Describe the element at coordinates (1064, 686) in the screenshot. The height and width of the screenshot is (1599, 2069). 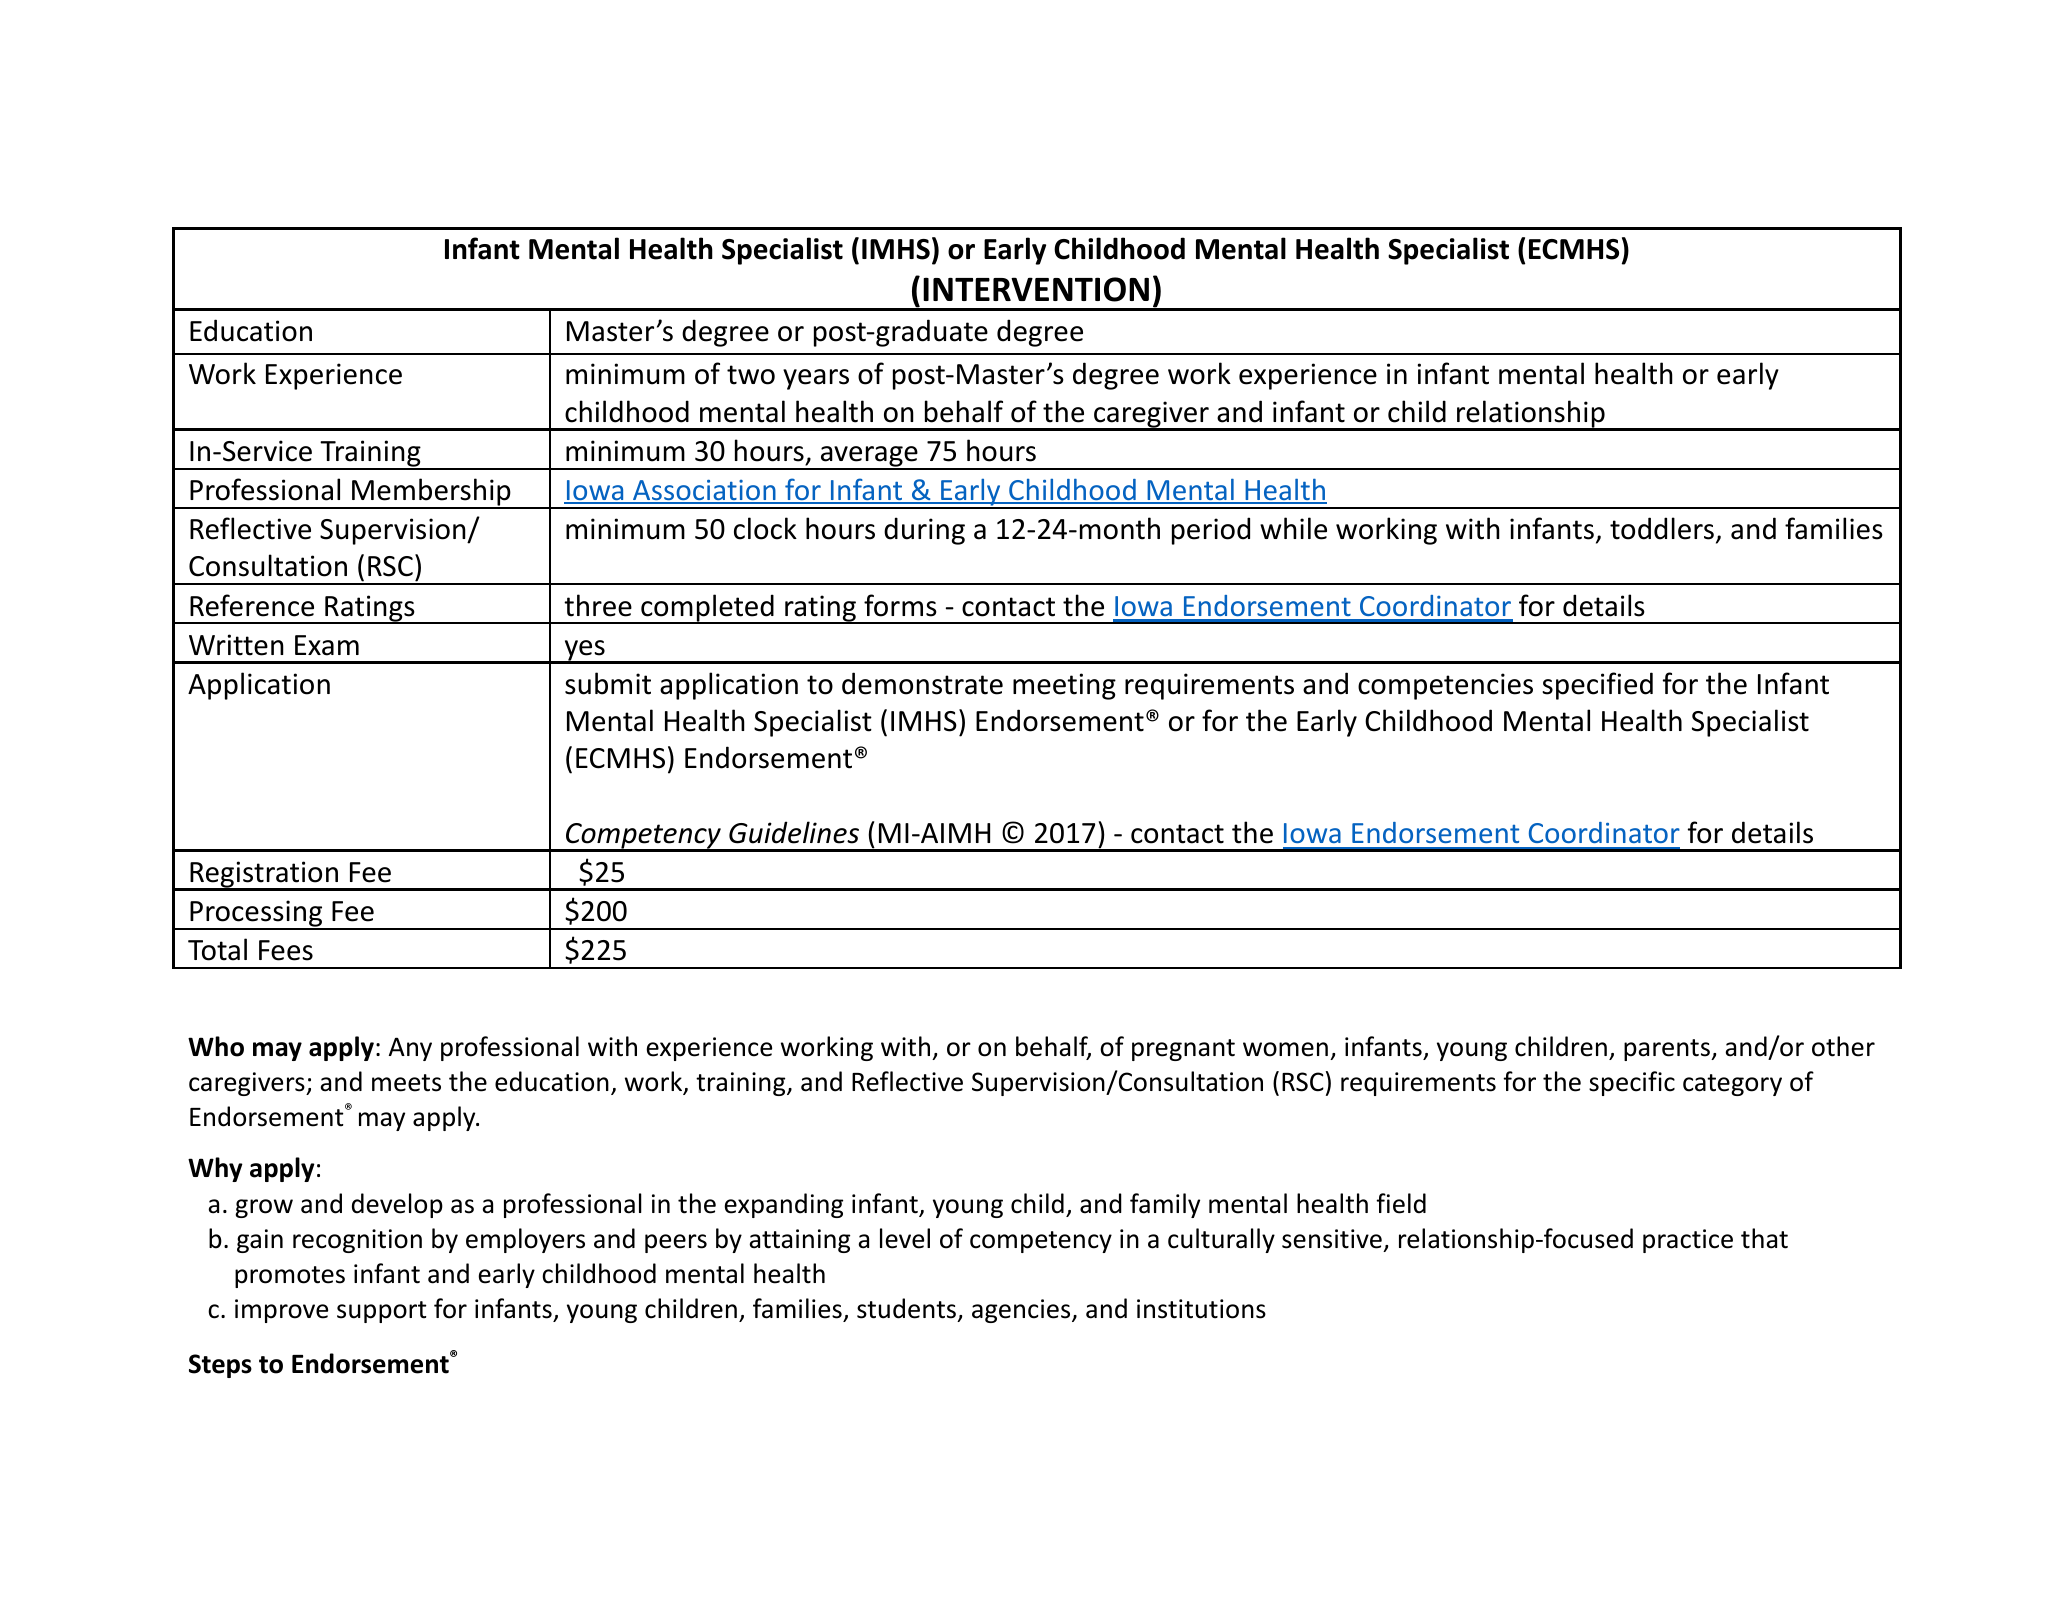
I see `meeting` at that location.
